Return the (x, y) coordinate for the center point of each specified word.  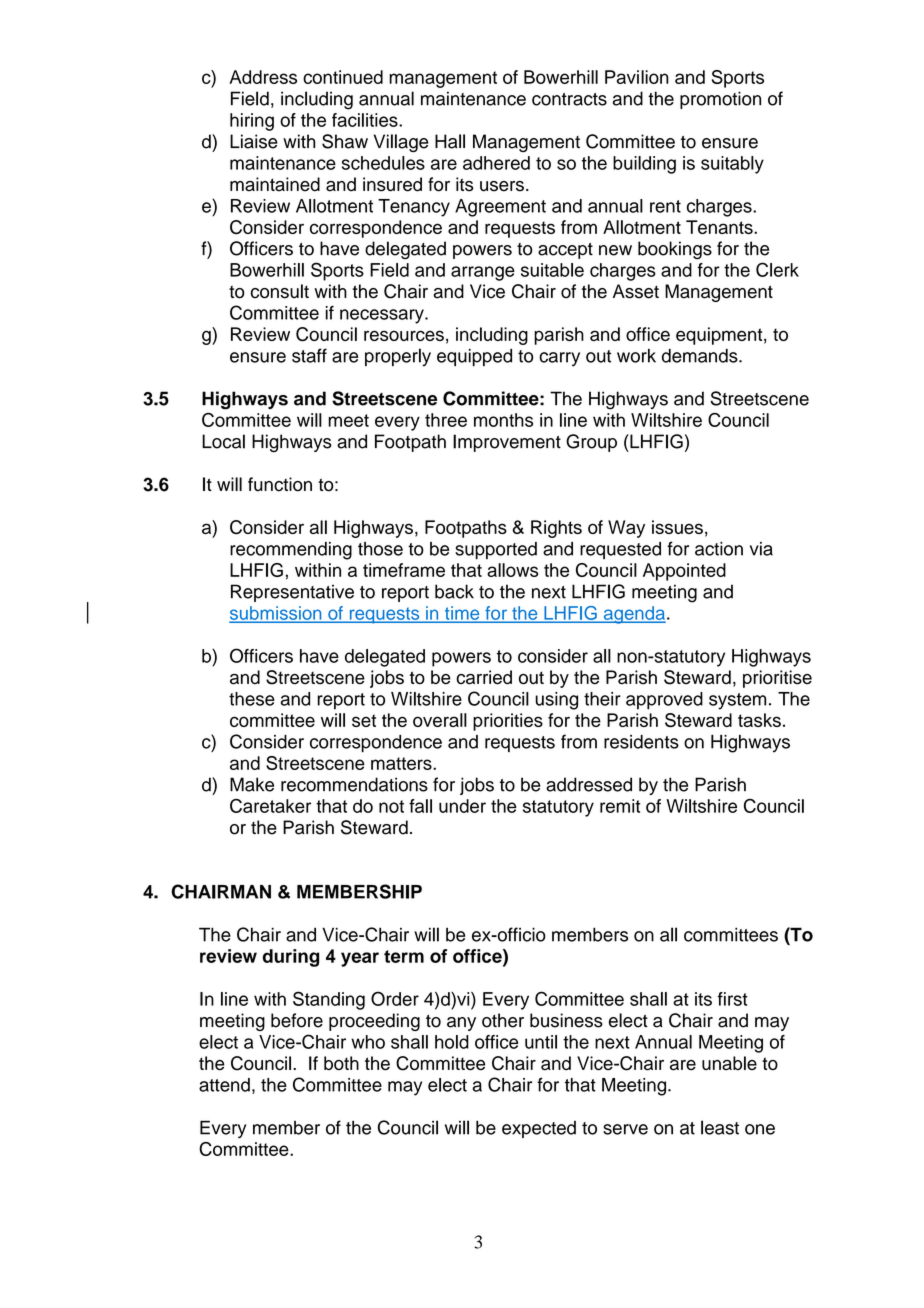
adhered (496, 163)
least (720, 1127)
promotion (720, 100)
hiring (252, 122)
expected (539, 1129)
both (341, 1063)
